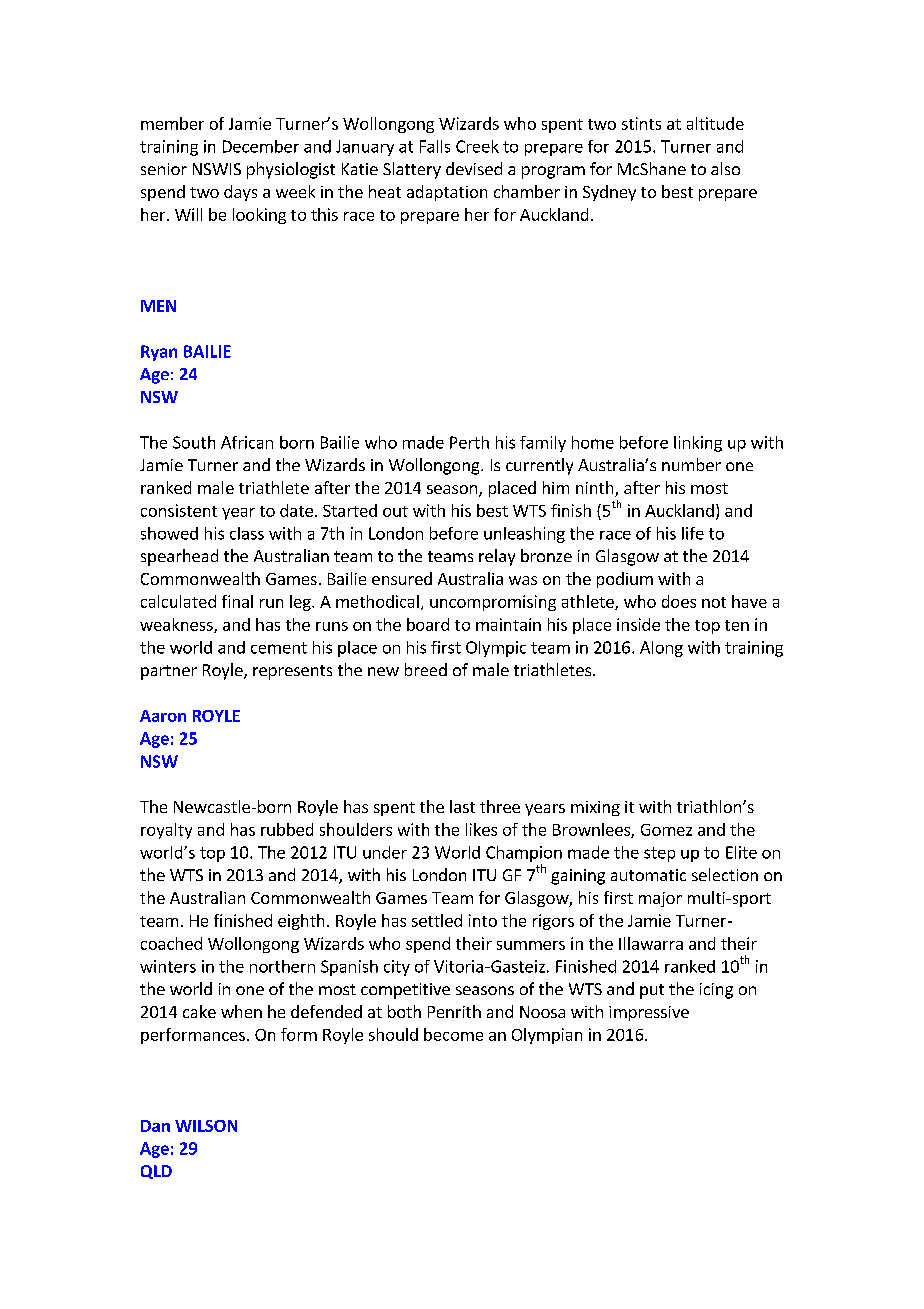  Describe the element at coordinates (469, 442) in the screenshot. I see `Perth` at that location.
